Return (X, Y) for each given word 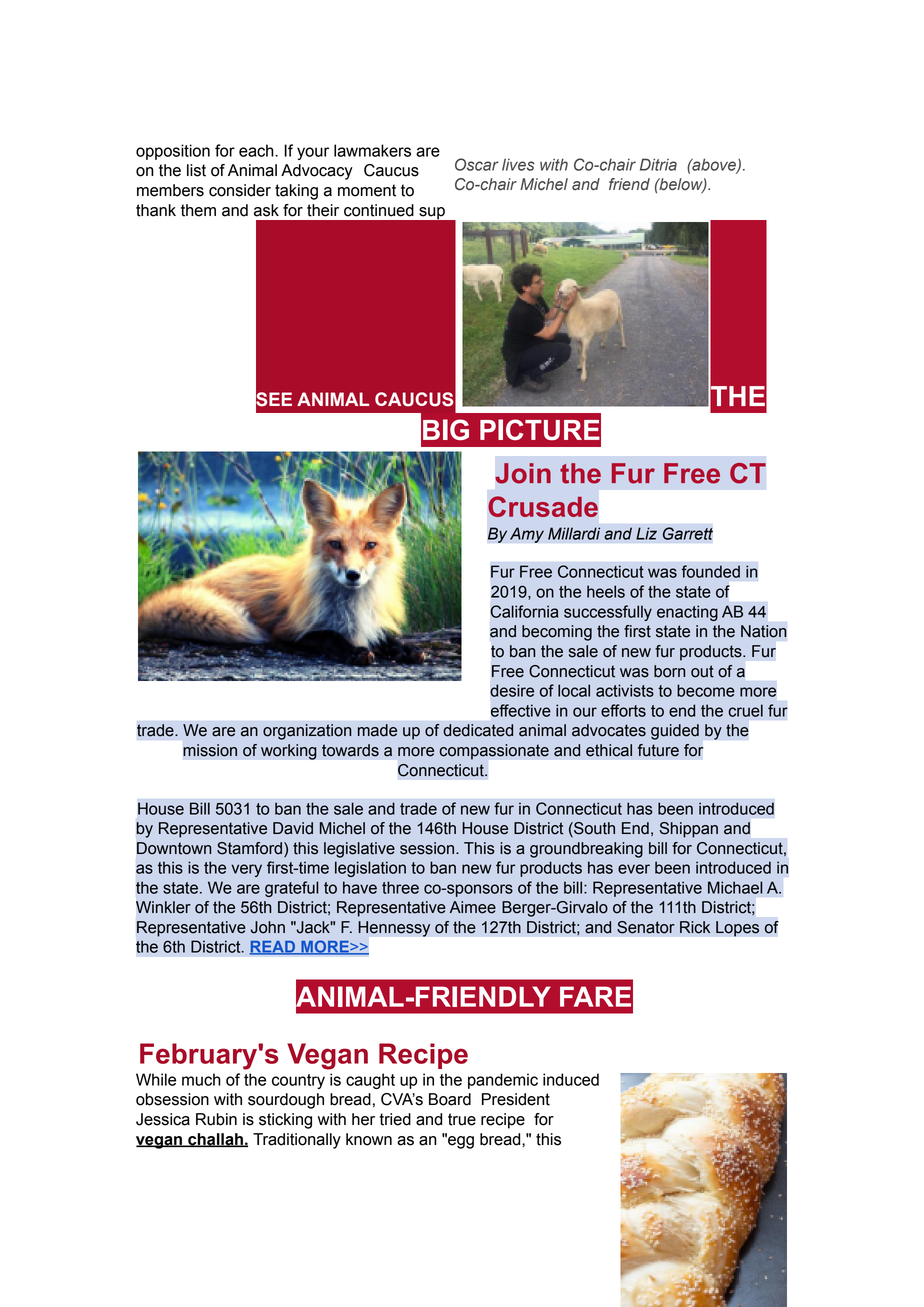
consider (240, 190)
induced (571, 1079)
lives (518, 164)
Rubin (216, 1119)
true (462, 1119)
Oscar (477, 164)
